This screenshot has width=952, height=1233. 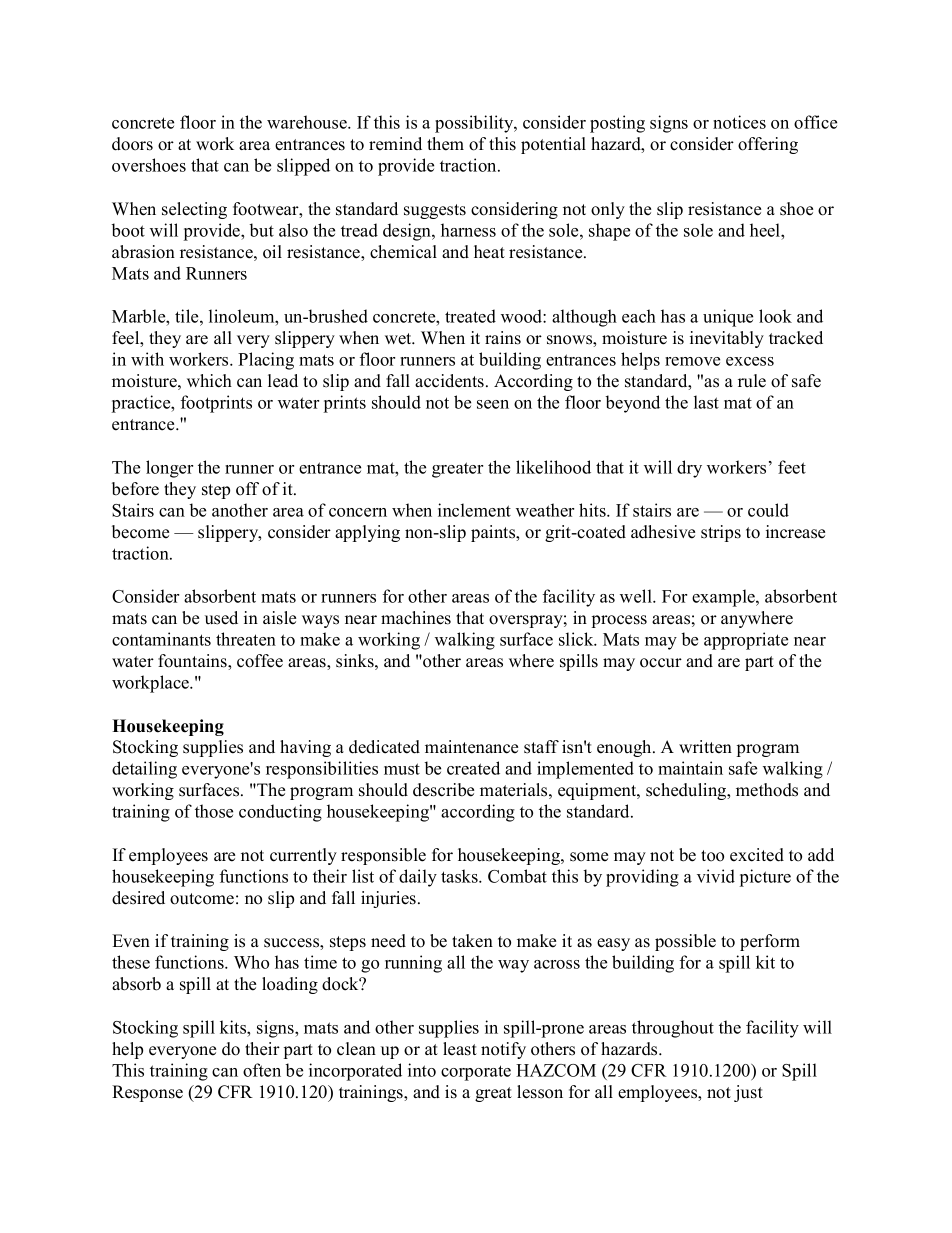 What do you see at coordinates (221, 618) in the screenshot?
I see `used` at bounding box center [221, 618].
